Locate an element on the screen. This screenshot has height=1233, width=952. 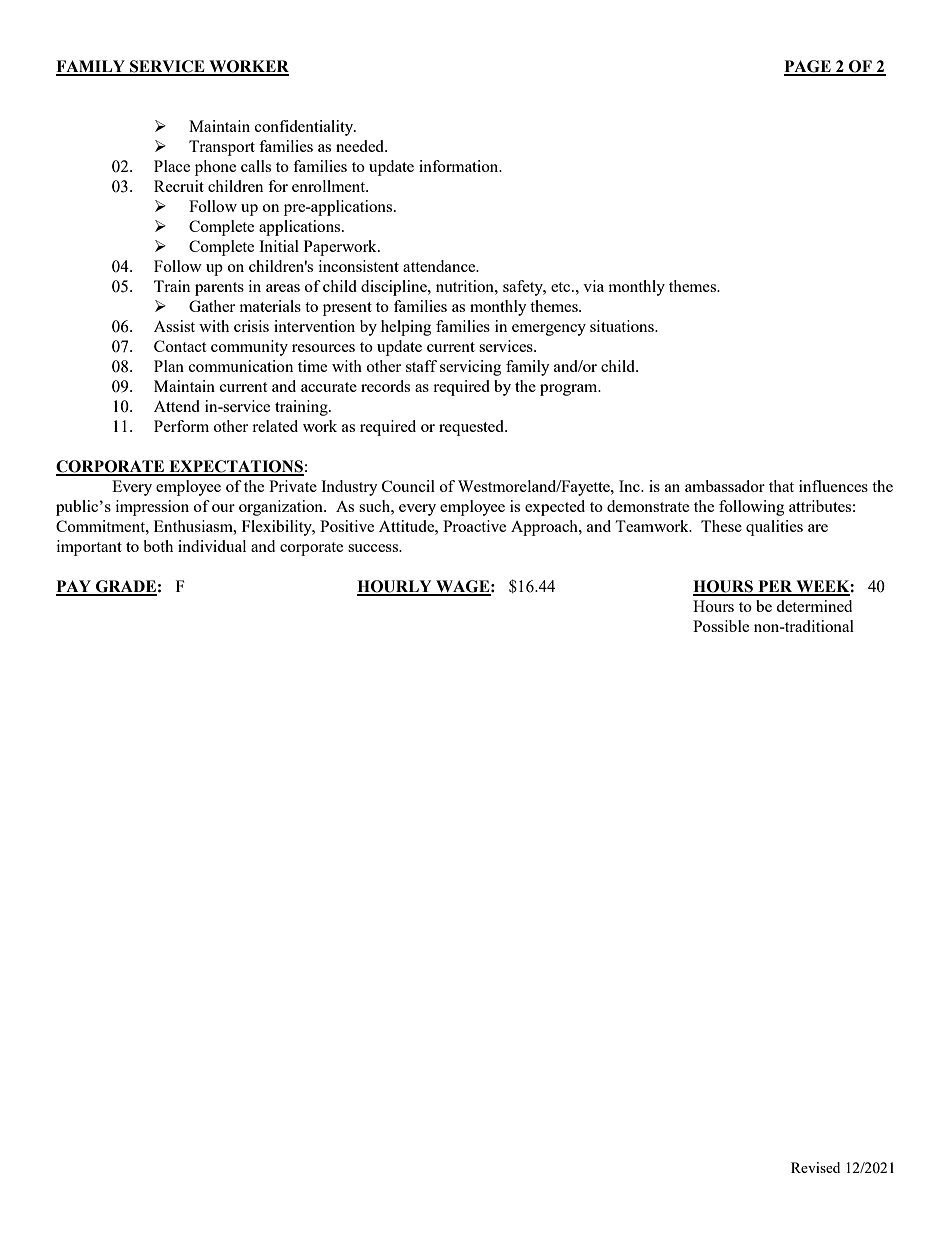
requested is located at coordinates (472, 428).
